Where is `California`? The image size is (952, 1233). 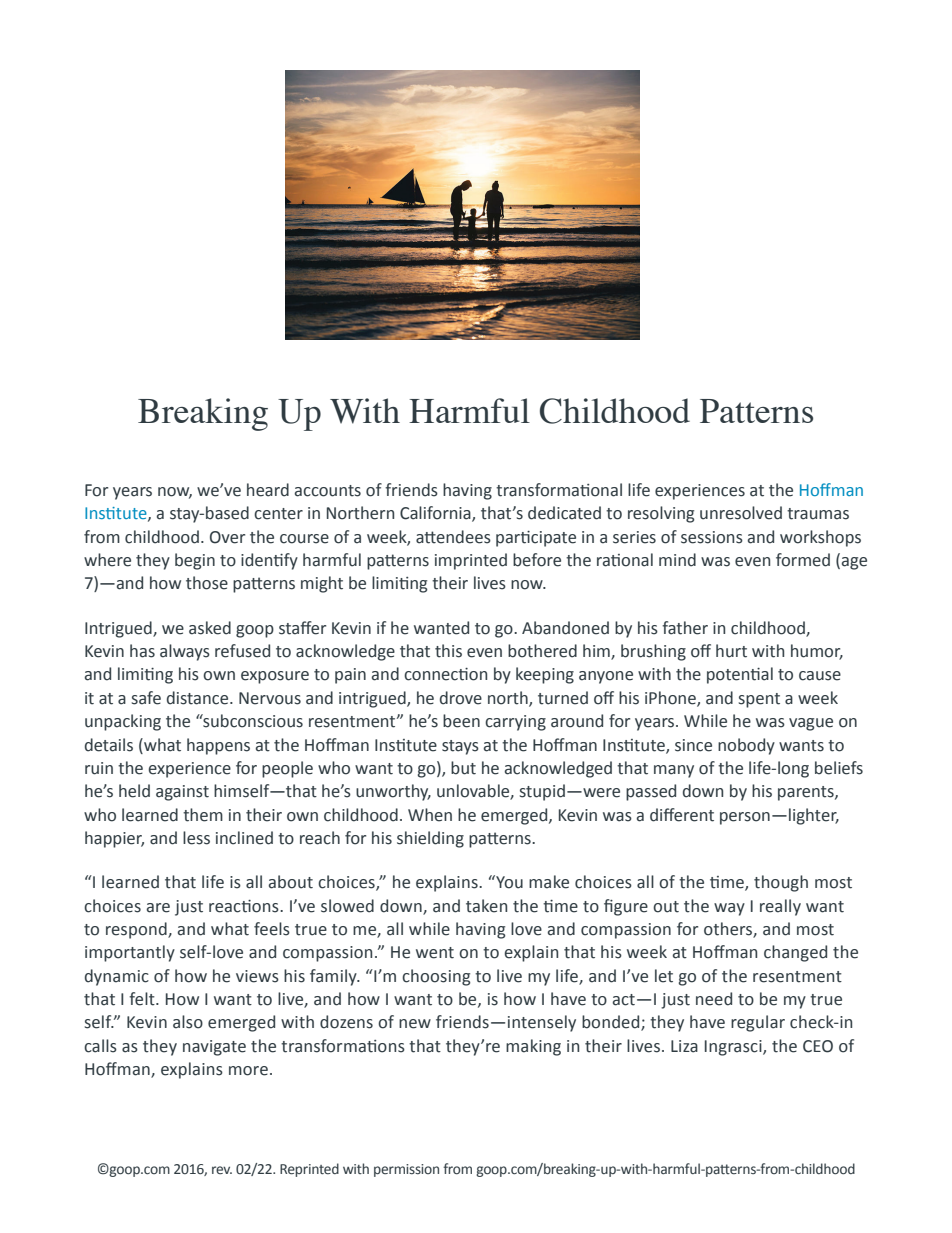 California is located at coordinates (436, 514).
